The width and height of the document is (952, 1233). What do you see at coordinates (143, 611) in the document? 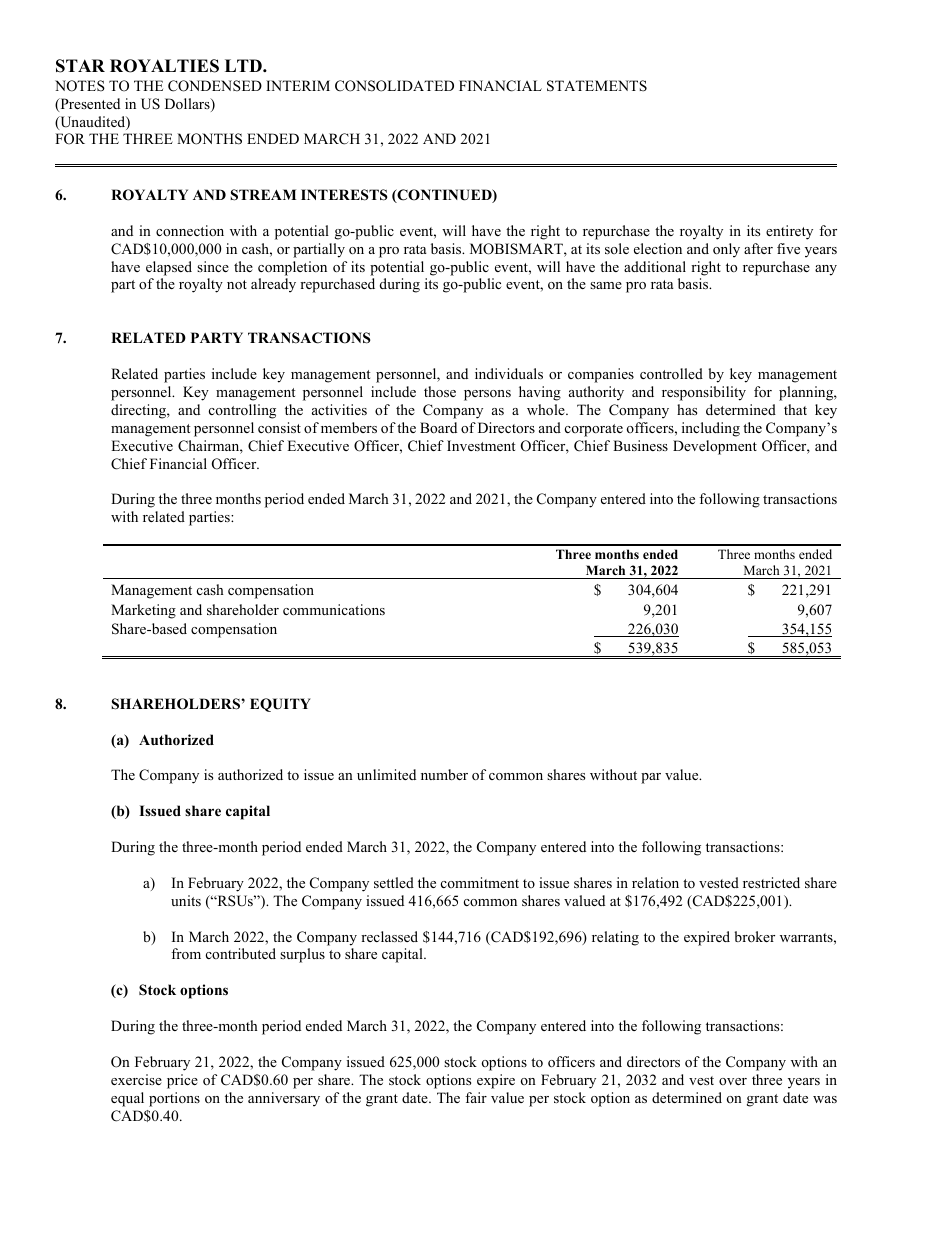
I see `Marketing` at bounding box center [143, 611].
